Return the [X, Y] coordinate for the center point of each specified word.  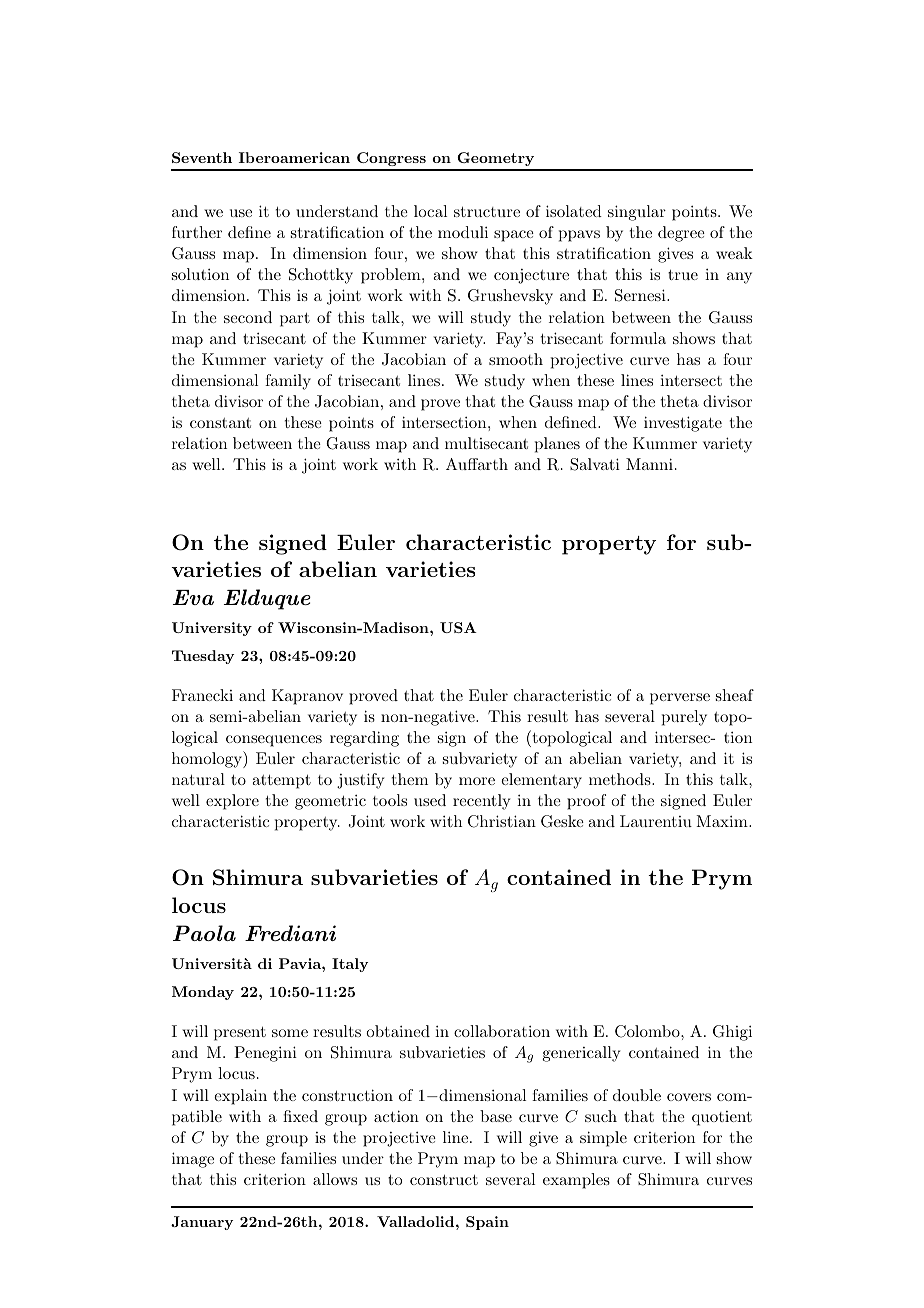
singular [637, 213]
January [202, 1223]
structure [487, 212]
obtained [398, 1031]
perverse [680, 699]
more [477, 781]
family [288, 382]
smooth [516, 359]
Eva [193, 597]
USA [458, 627]
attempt [281, 782]
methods [621, 779]
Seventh [202, 157]
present [240, 1034]
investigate [683, 424]
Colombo [648, 1031]
